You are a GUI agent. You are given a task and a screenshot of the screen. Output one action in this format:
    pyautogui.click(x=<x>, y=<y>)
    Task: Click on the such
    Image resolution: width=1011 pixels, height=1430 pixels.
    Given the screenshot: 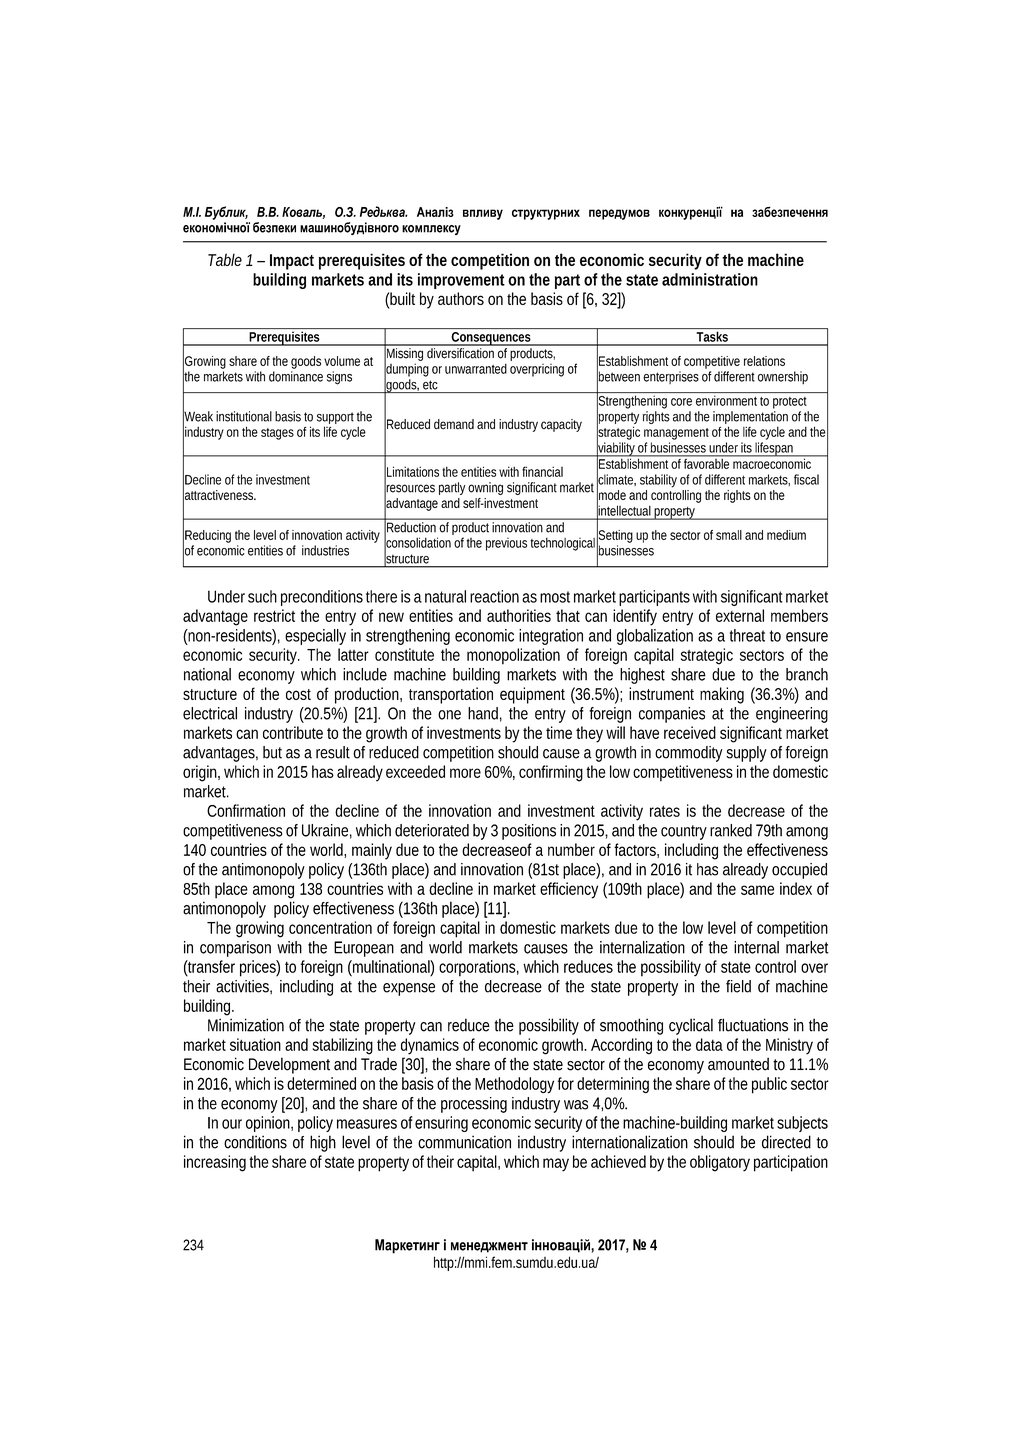 What is the action you would take?
    pyautogui.click(x=262, y=596)
